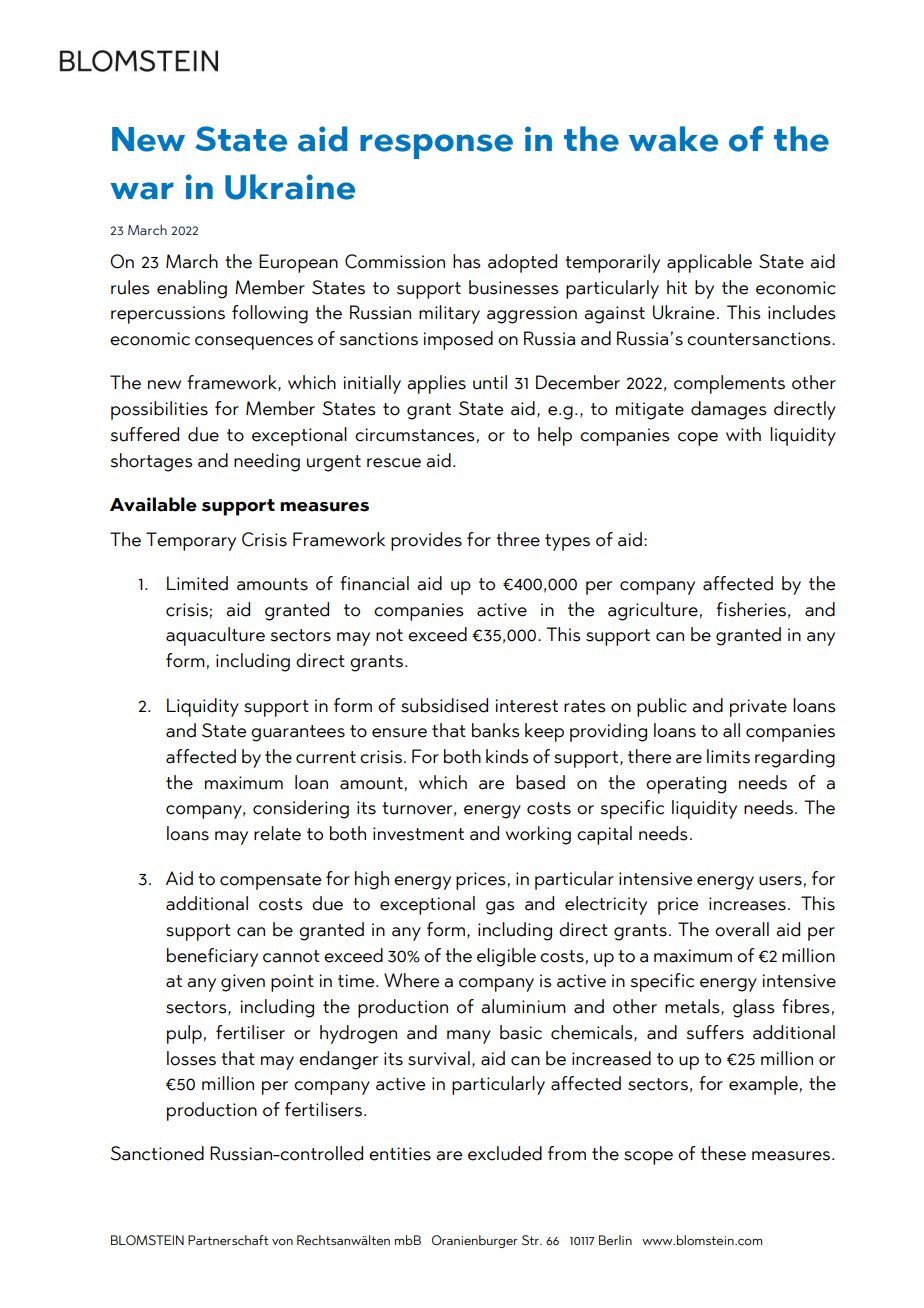 The height and width of the screenshot is (1308, 924). I want to click on von, so click(282, 1242).
